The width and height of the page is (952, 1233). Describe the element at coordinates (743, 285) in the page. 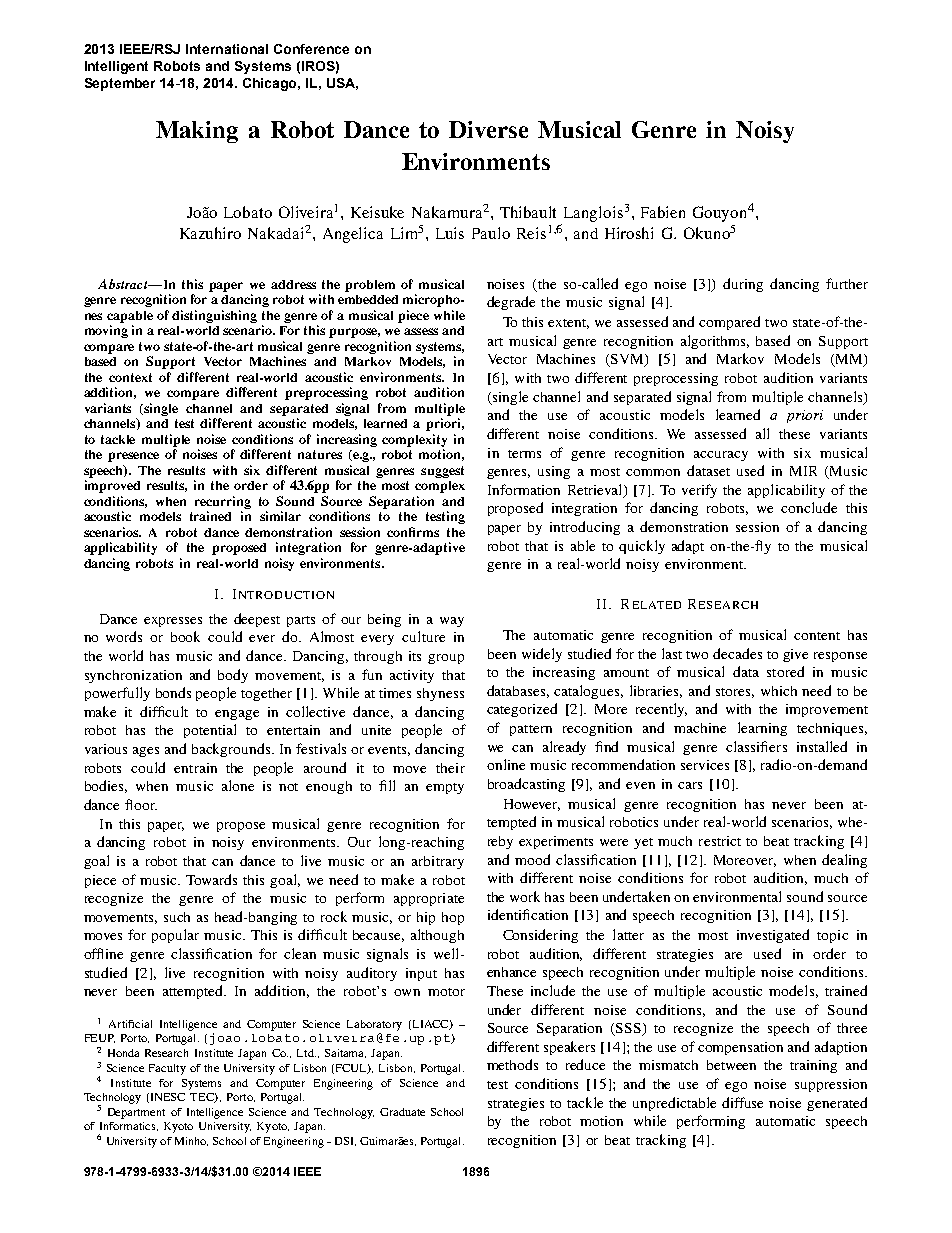

I see `during` at that location.
